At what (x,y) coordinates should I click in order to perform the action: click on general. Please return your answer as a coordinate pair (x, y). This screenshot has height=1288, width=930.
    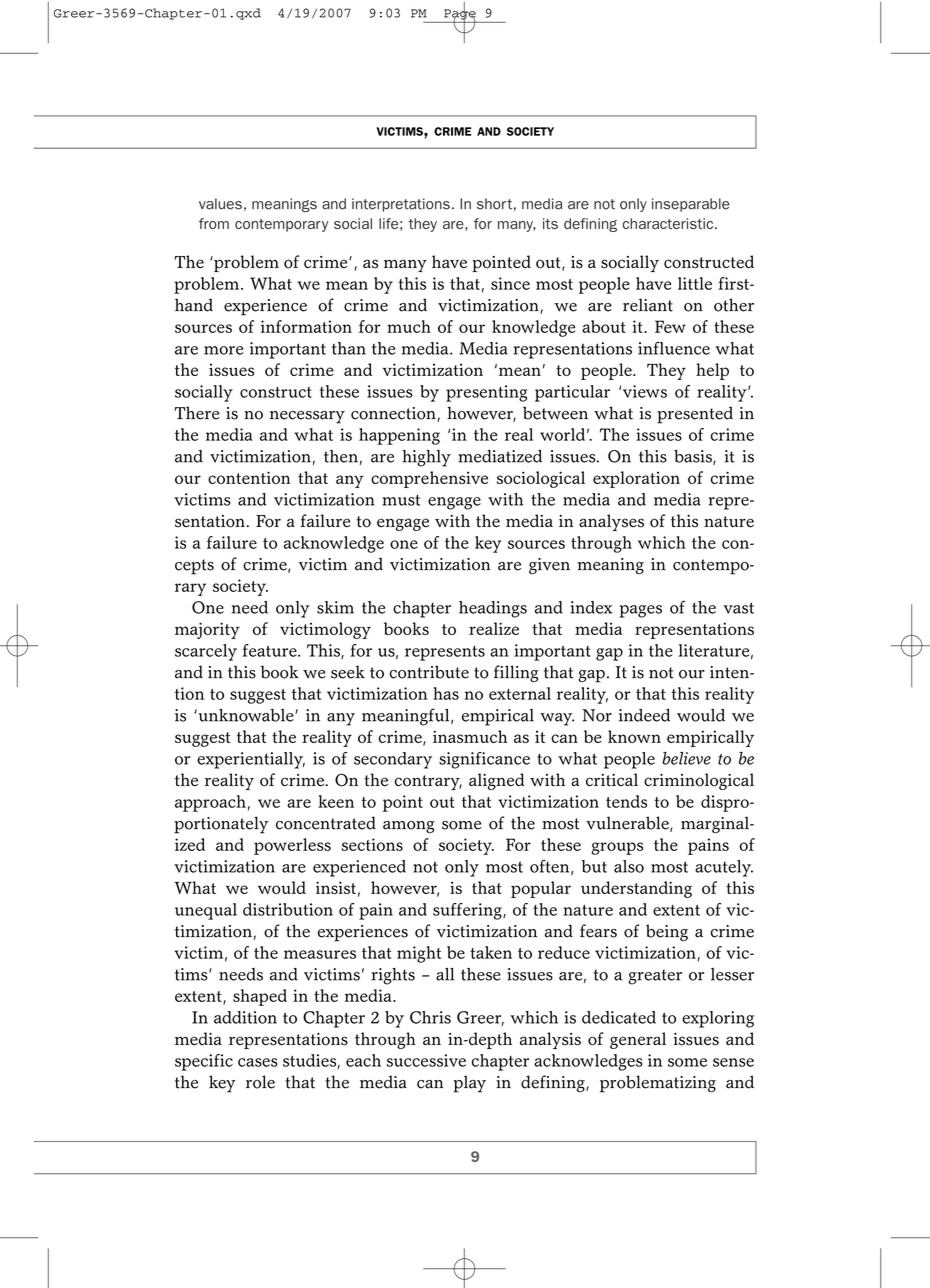
    Looking at the image, I should click on (638, 1040).
